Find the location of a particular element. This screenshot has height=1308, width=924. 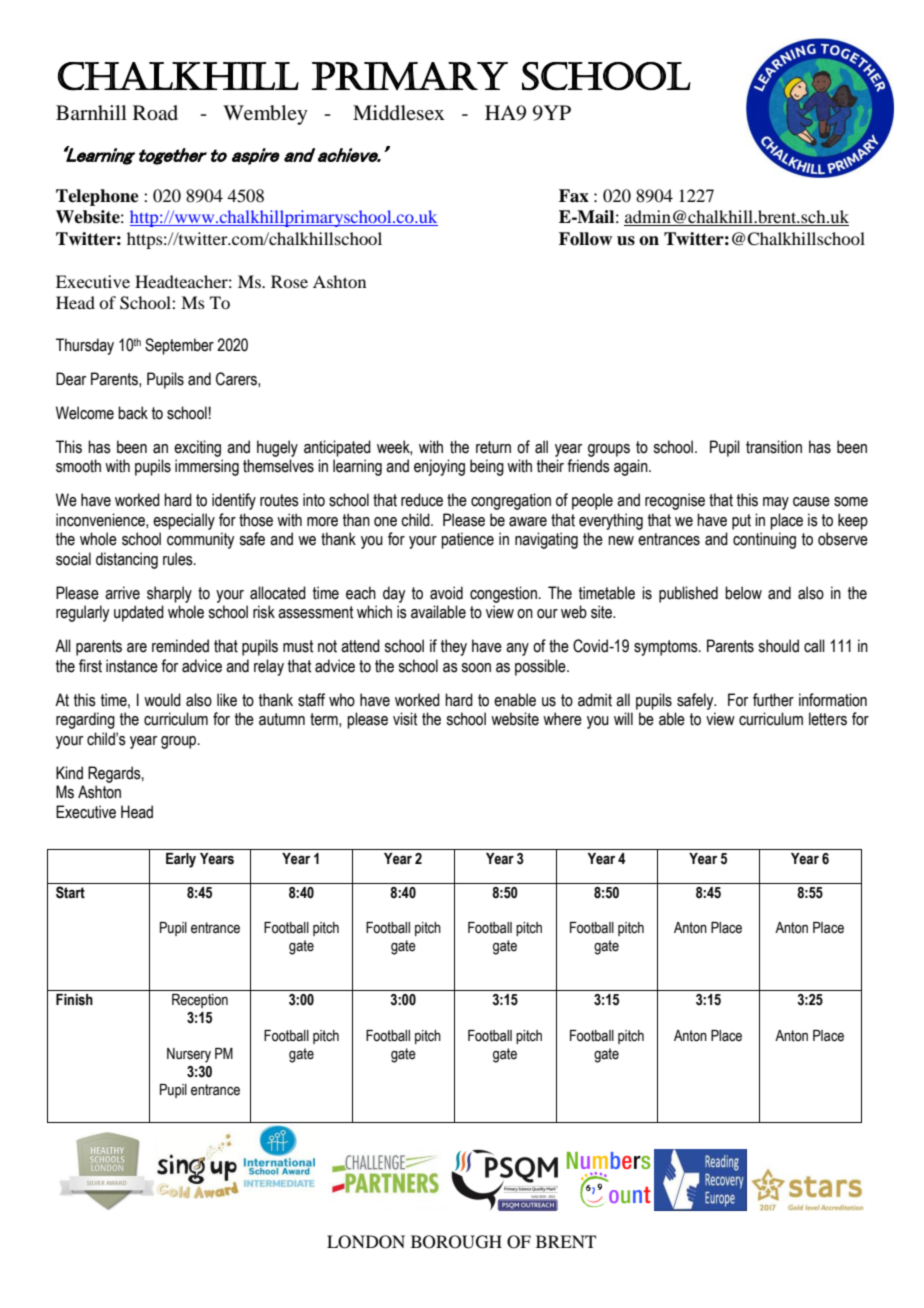

Nursery is located at coordinates (189, 1055).
